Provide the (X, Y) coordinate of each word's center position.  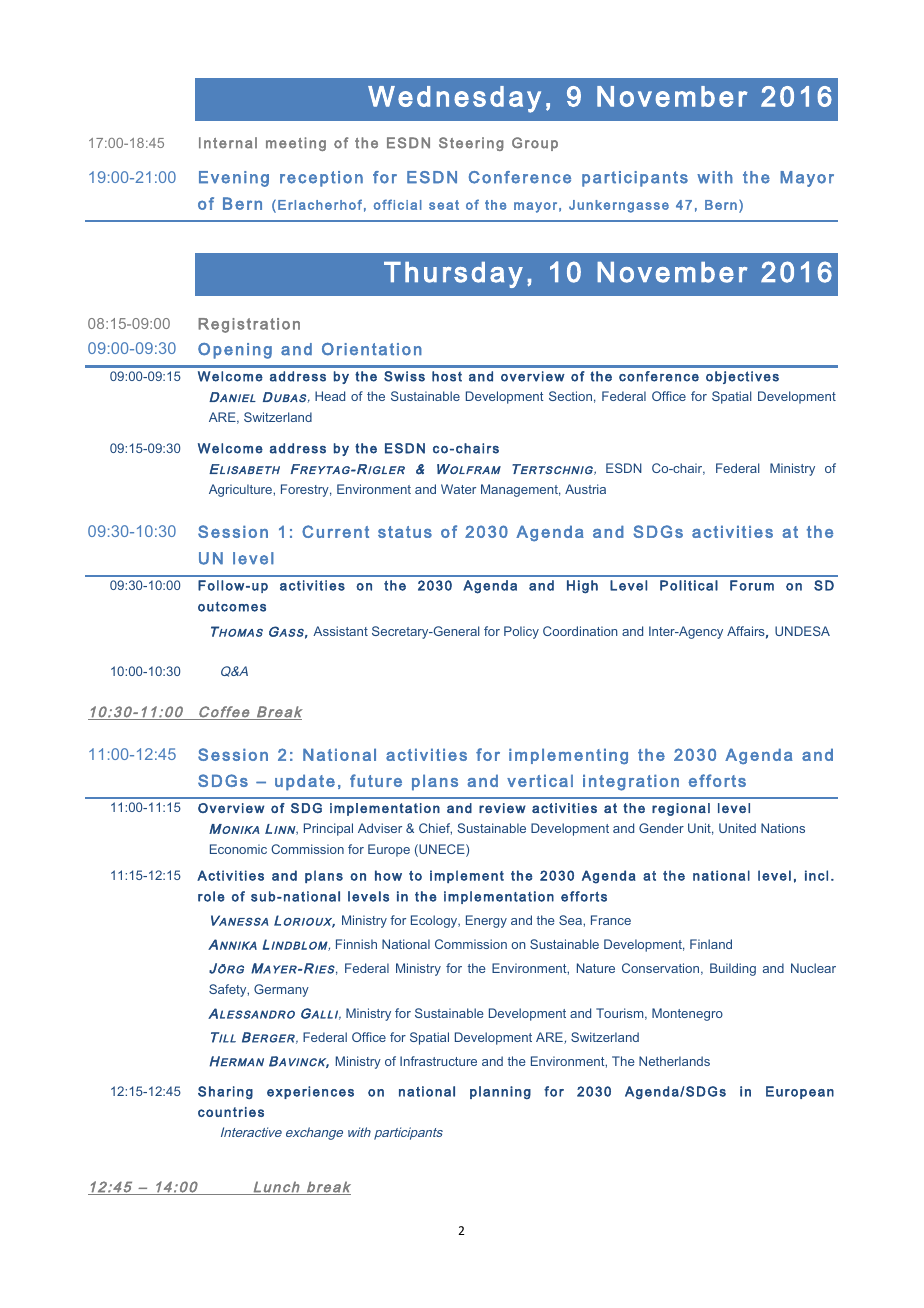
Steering (471, 144)
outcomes (232, 607)
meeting (296, 144)
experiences (310, 1092)
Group (535, 144)
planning (500, 1092)
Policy (521, 632)
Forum (752, 585)
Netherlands (674, 1061)
